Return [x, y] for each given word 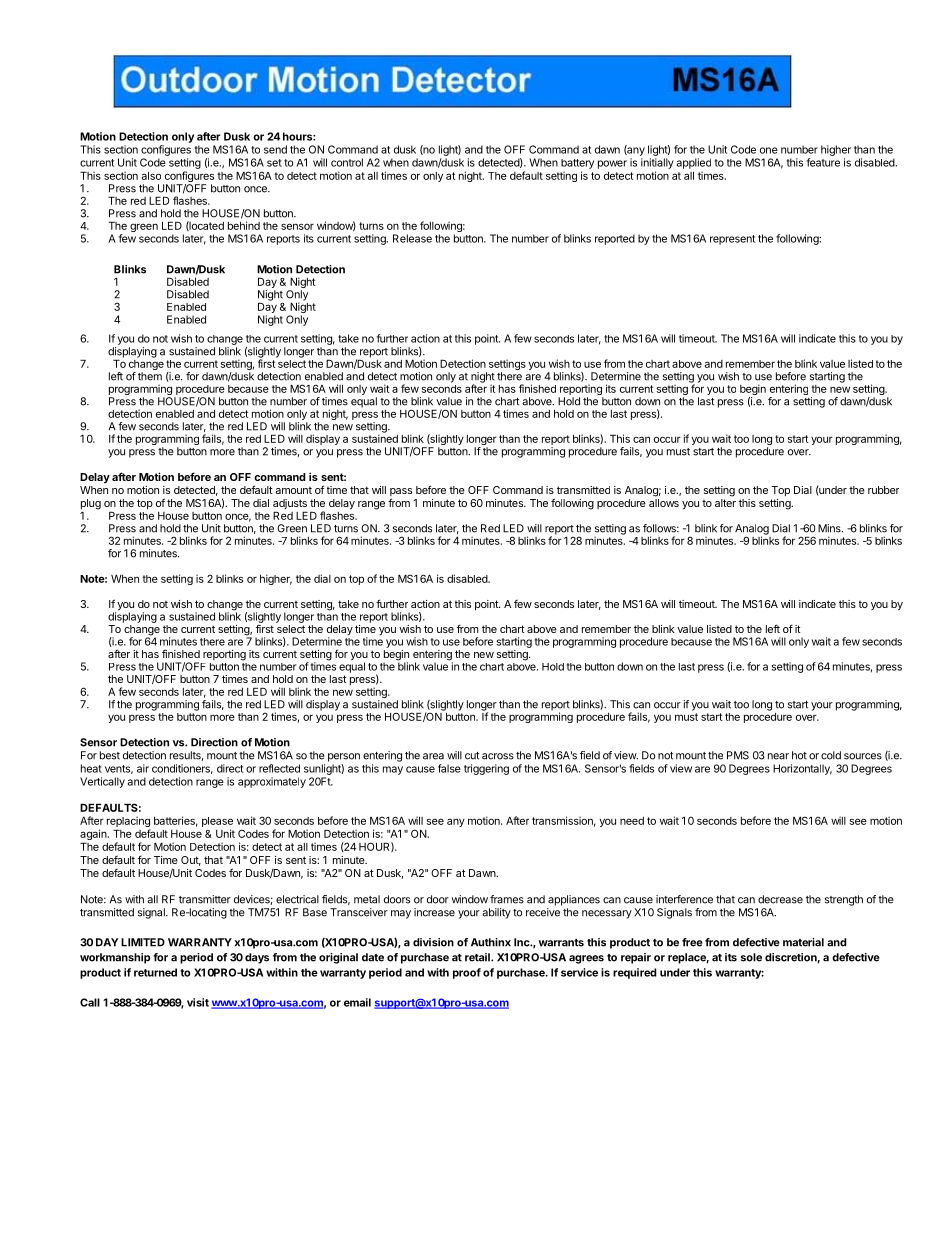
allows [664, 503]
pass [401, 493]
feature [823, 162]
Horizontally [802, 769]
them [150, 376]
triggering [486, 769]
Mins [830, 528]
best [110, 755]
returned [155, 972]
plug [91, 504]
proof [467, 973]
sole [751, 957]
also [151, 176]
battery [577, 164]
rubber [883, 490]
